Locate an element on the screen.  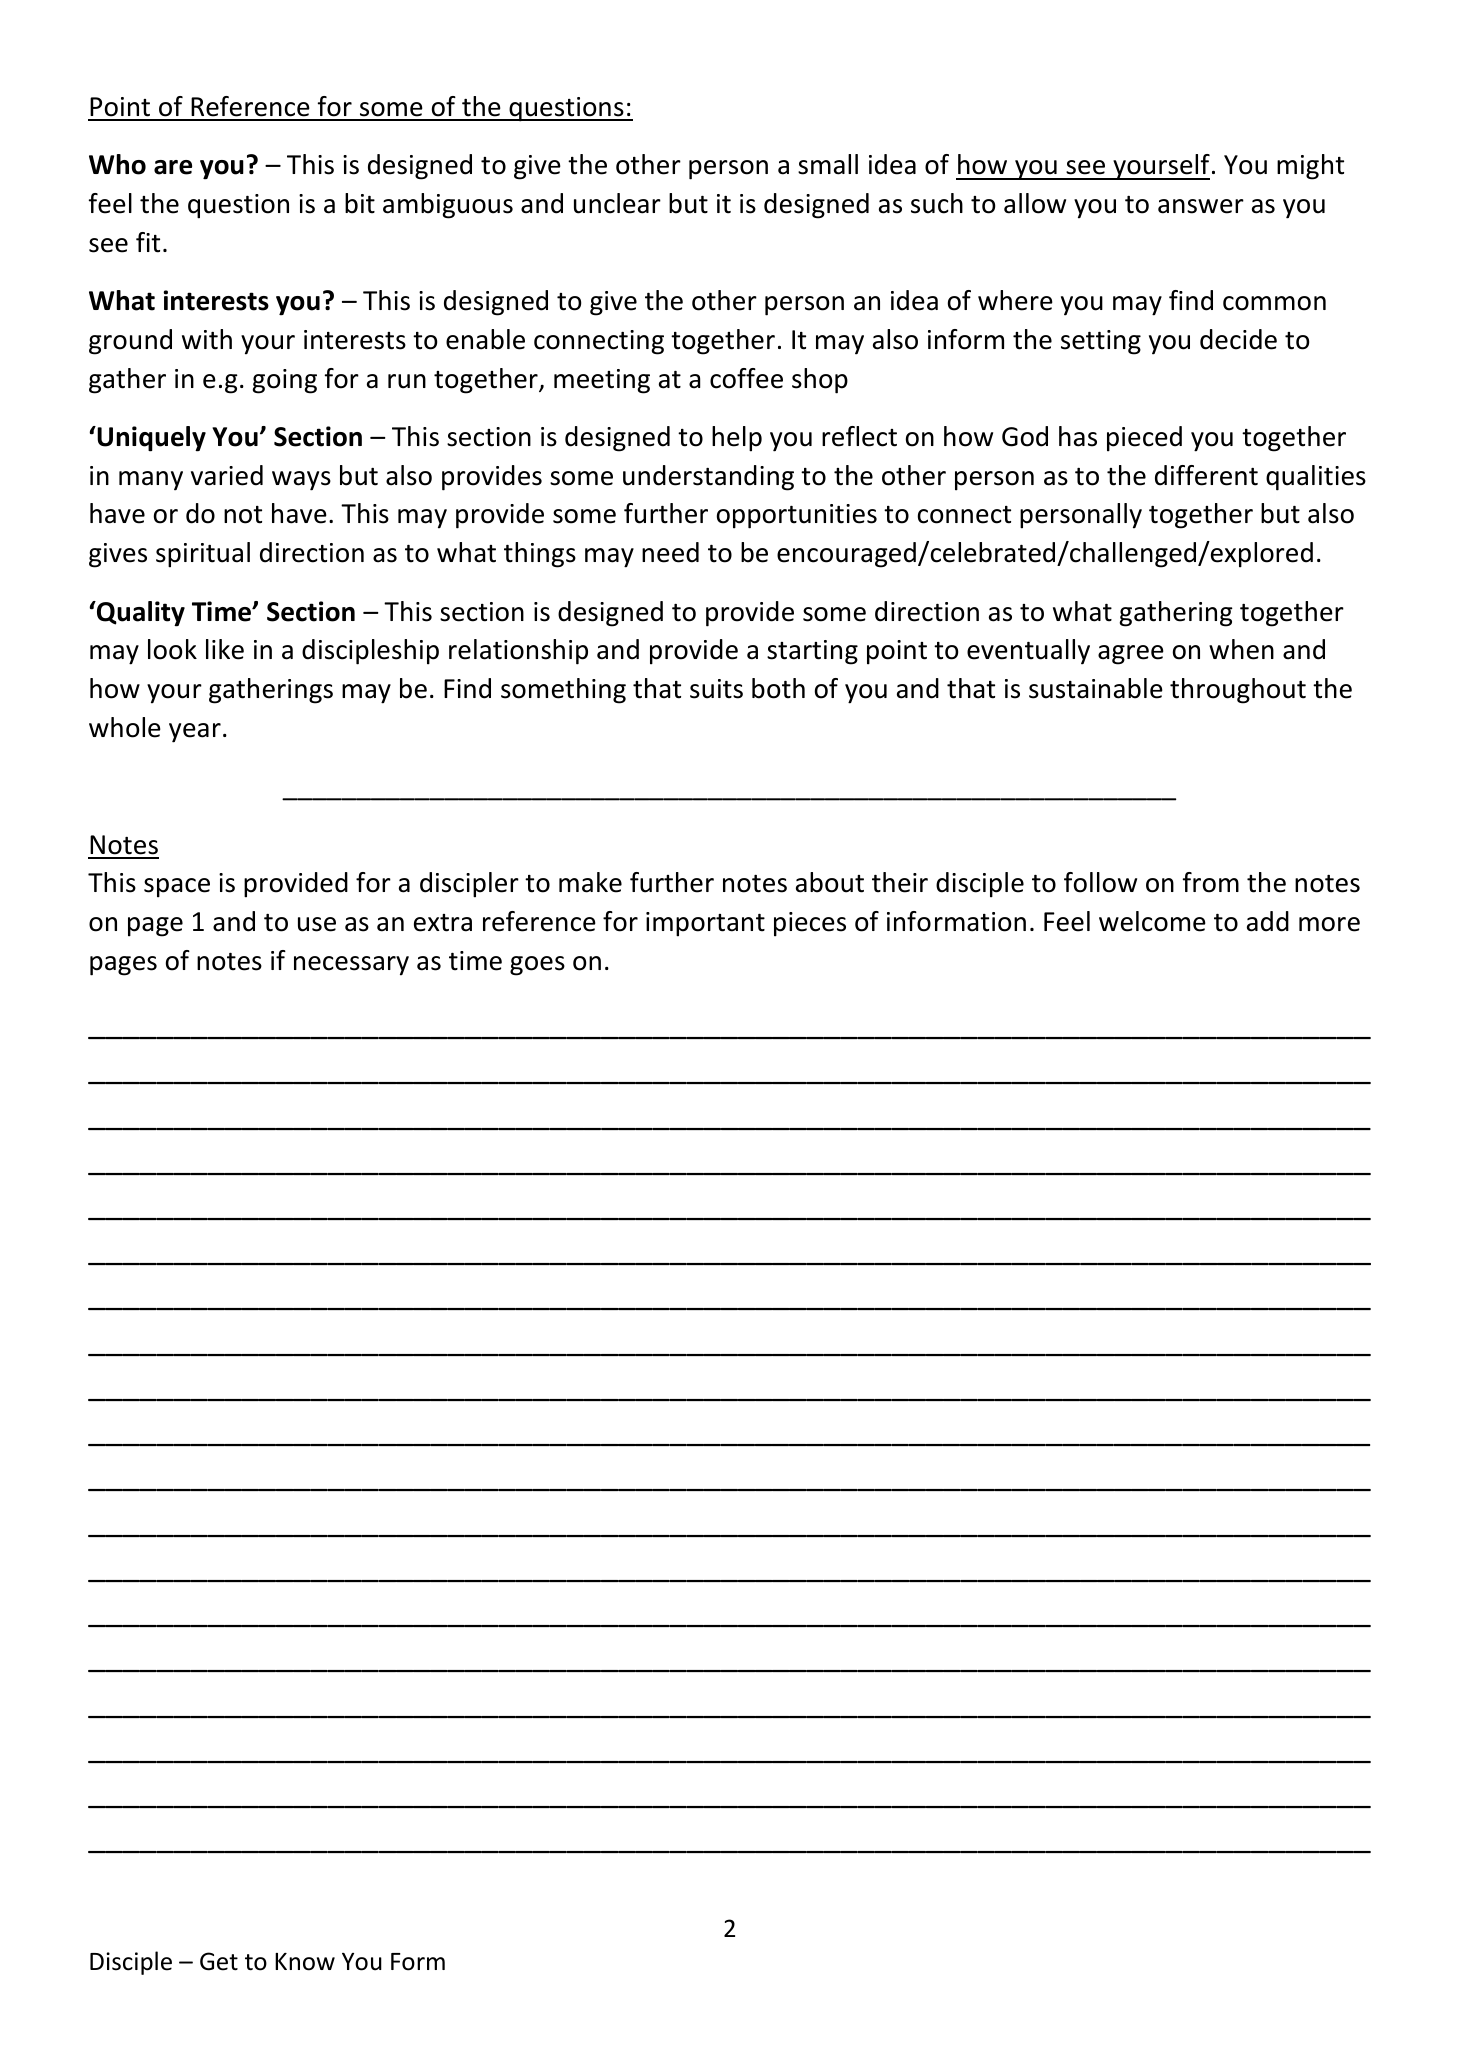
bit is located at coordinates (360, 203).
